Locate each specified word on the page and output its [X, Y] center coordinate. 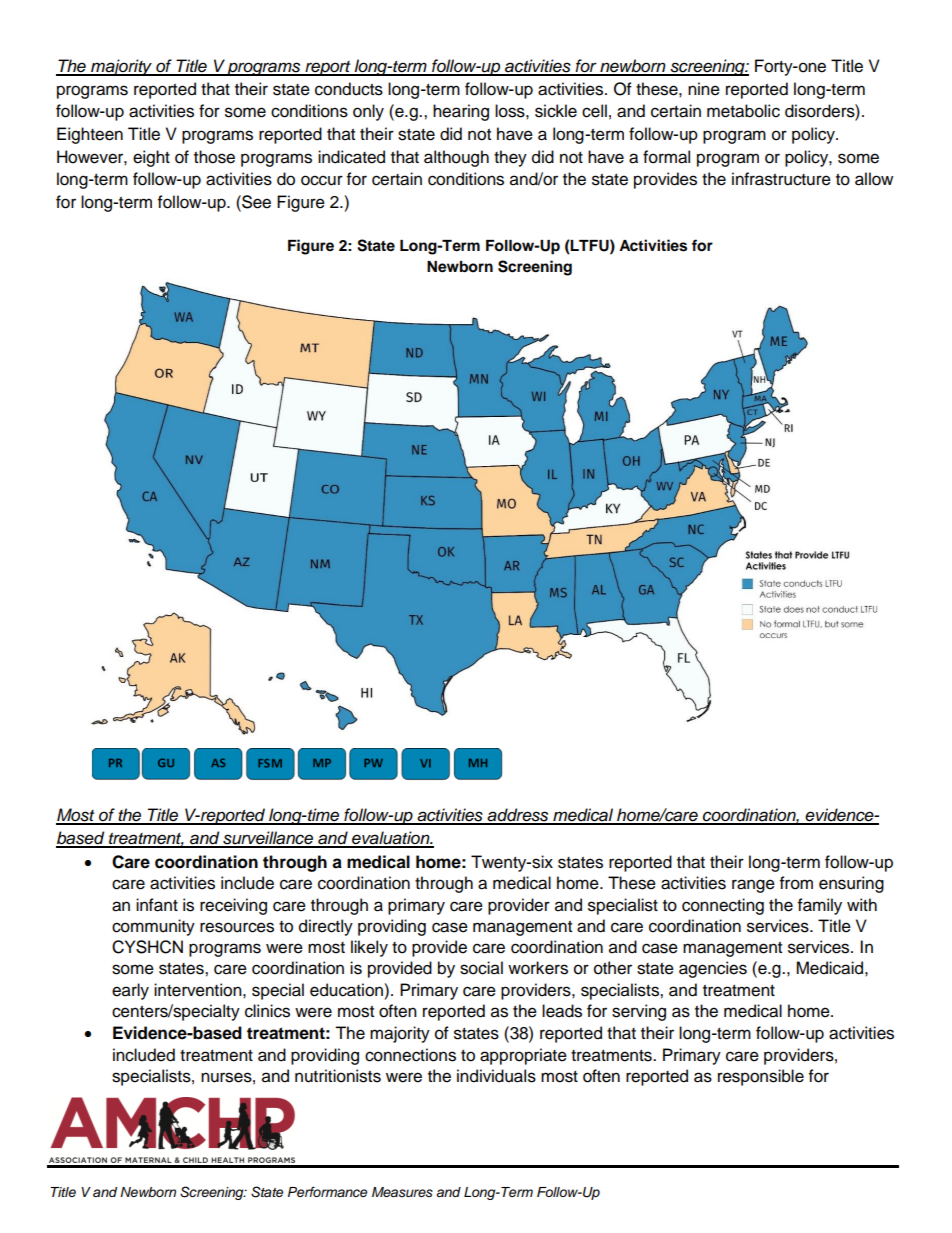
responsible [761, 1077]
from [796, 883]
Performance [327, 1192]
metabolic [743, 111]
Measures [402, 1192]
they [510, 158]
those [214, 157]
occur [322, 180]
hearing [461, 112]
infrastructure [781, 179]
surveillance [268, 839]
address [518, 816]
